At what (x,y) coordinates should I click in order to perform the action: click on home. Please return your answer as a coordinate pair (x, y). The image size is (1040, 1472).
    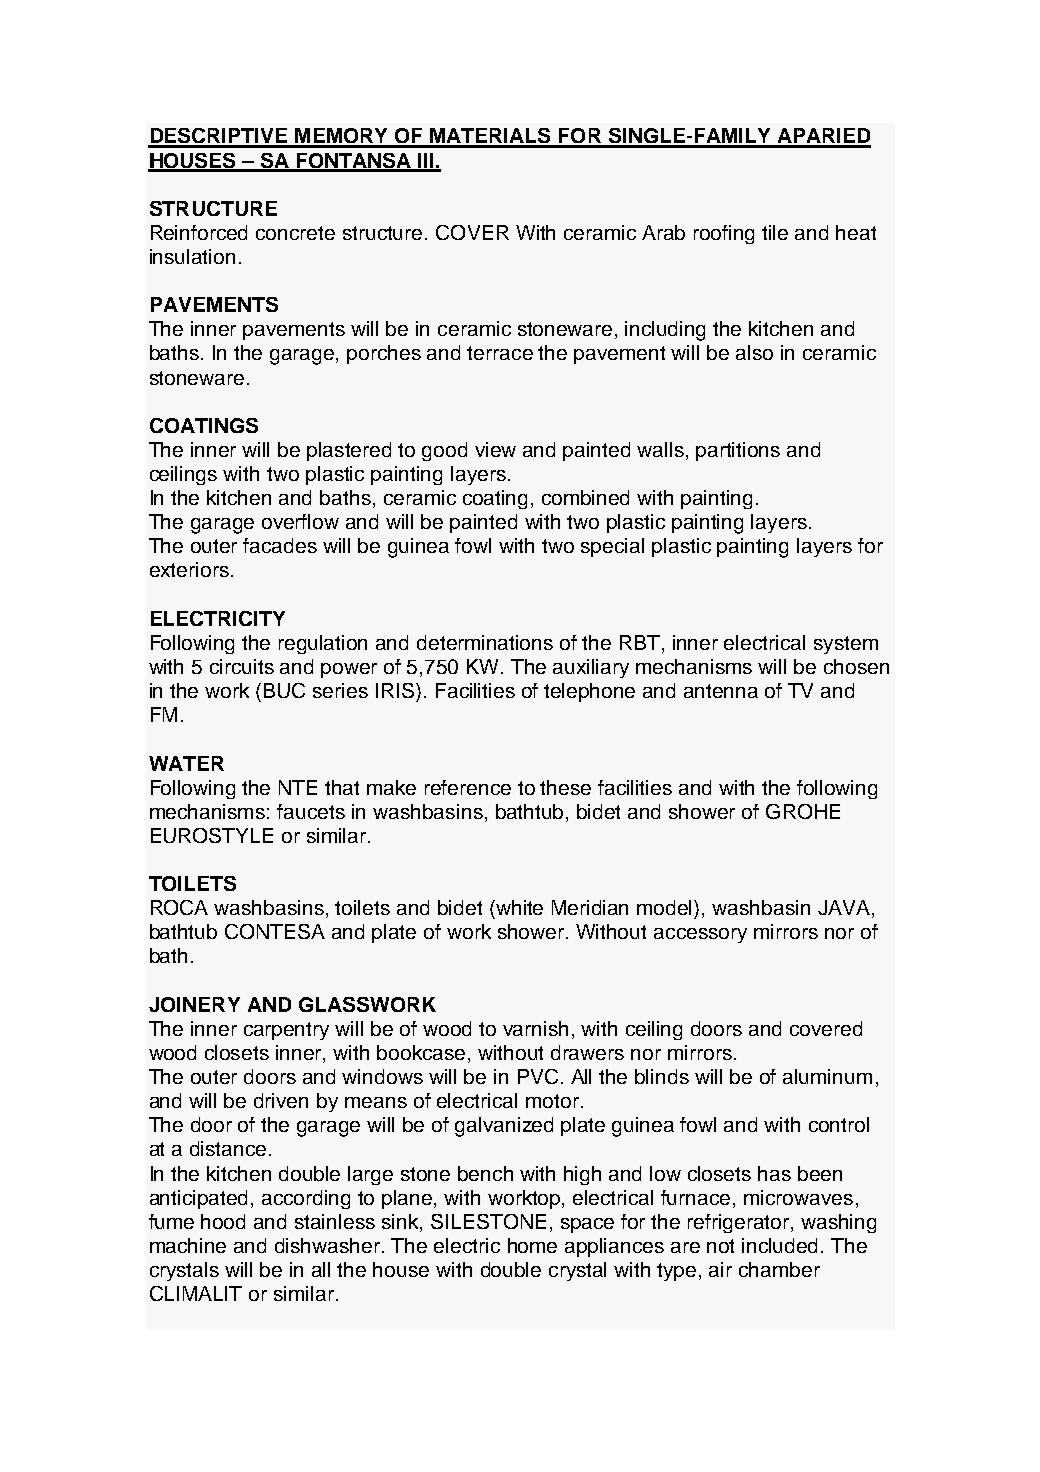
    Looking at the image, I should click on (532, 1245).
